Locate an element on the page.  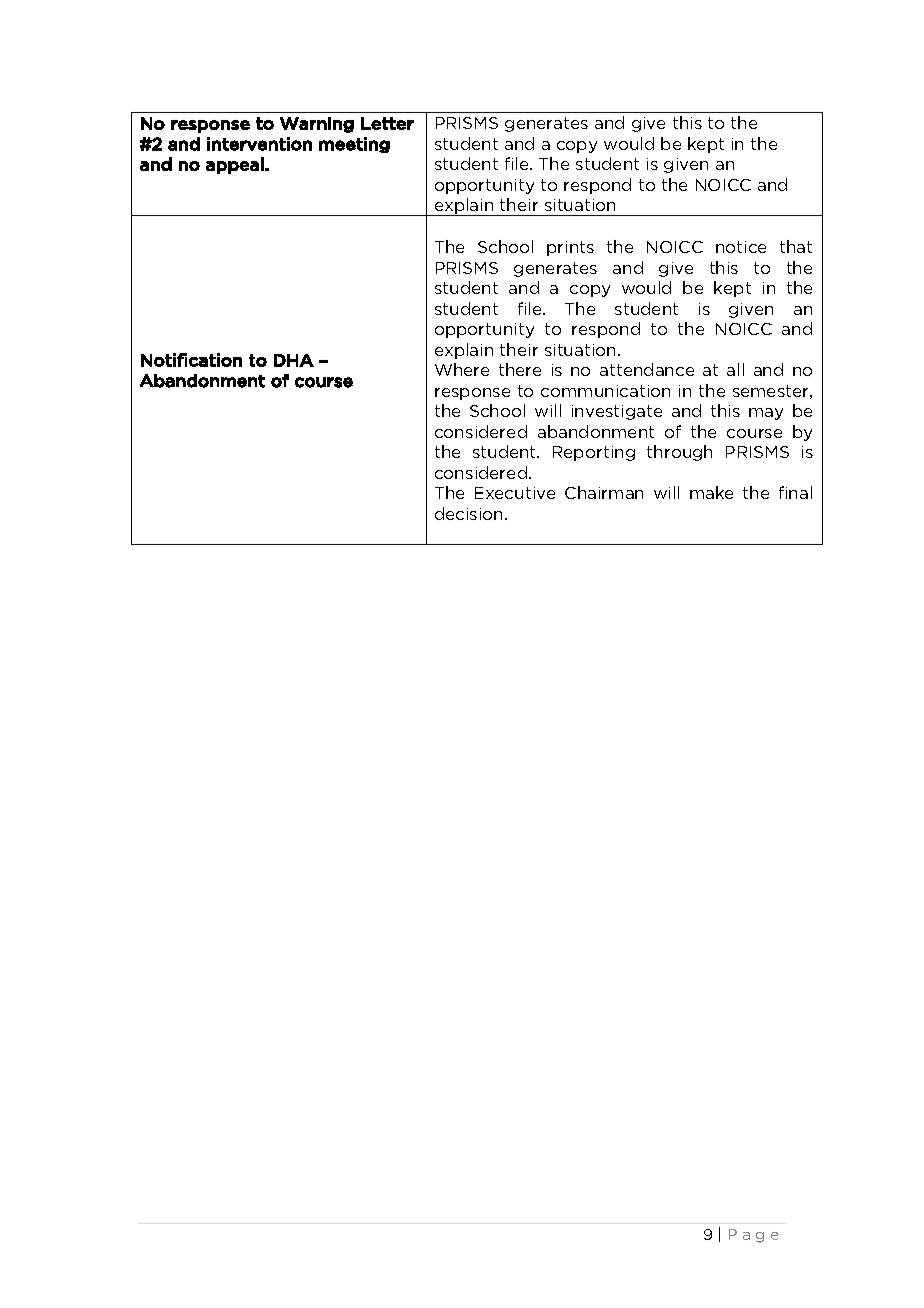
intervention is located at coordinates (259, 144).
